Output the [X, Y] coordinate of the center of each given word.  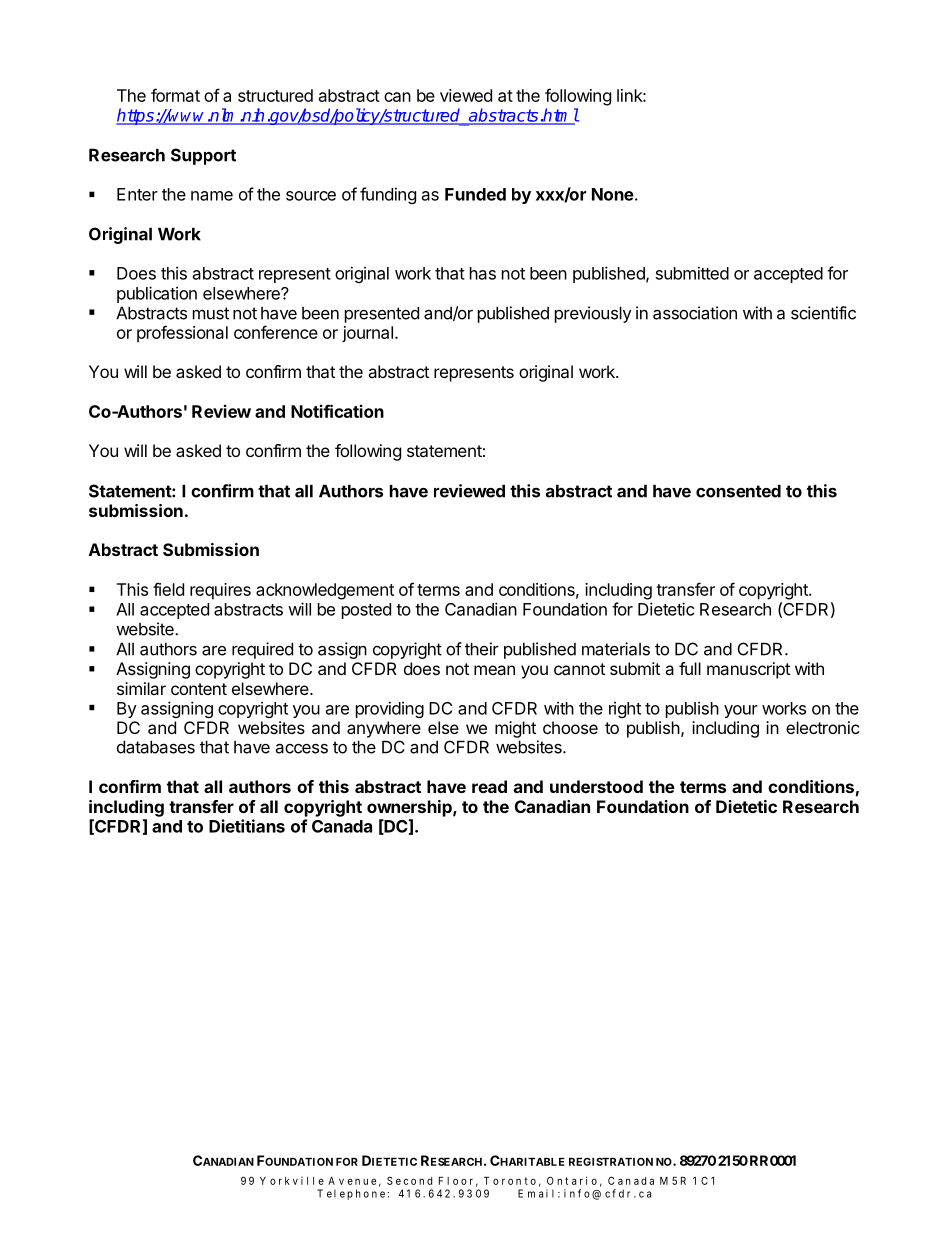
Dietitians [247, 826]
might [515, 729]
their [482, 649]
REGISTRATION [611, 1161]
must [211, 313]
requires [220, 591]
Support [203, 156]
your [741, 711]
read [489, 786]
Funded [475, 194]
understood [596, 786]
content [199, 689]
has [483, 273]
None [613, 194]
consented [738, 491]
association [695, 313]
